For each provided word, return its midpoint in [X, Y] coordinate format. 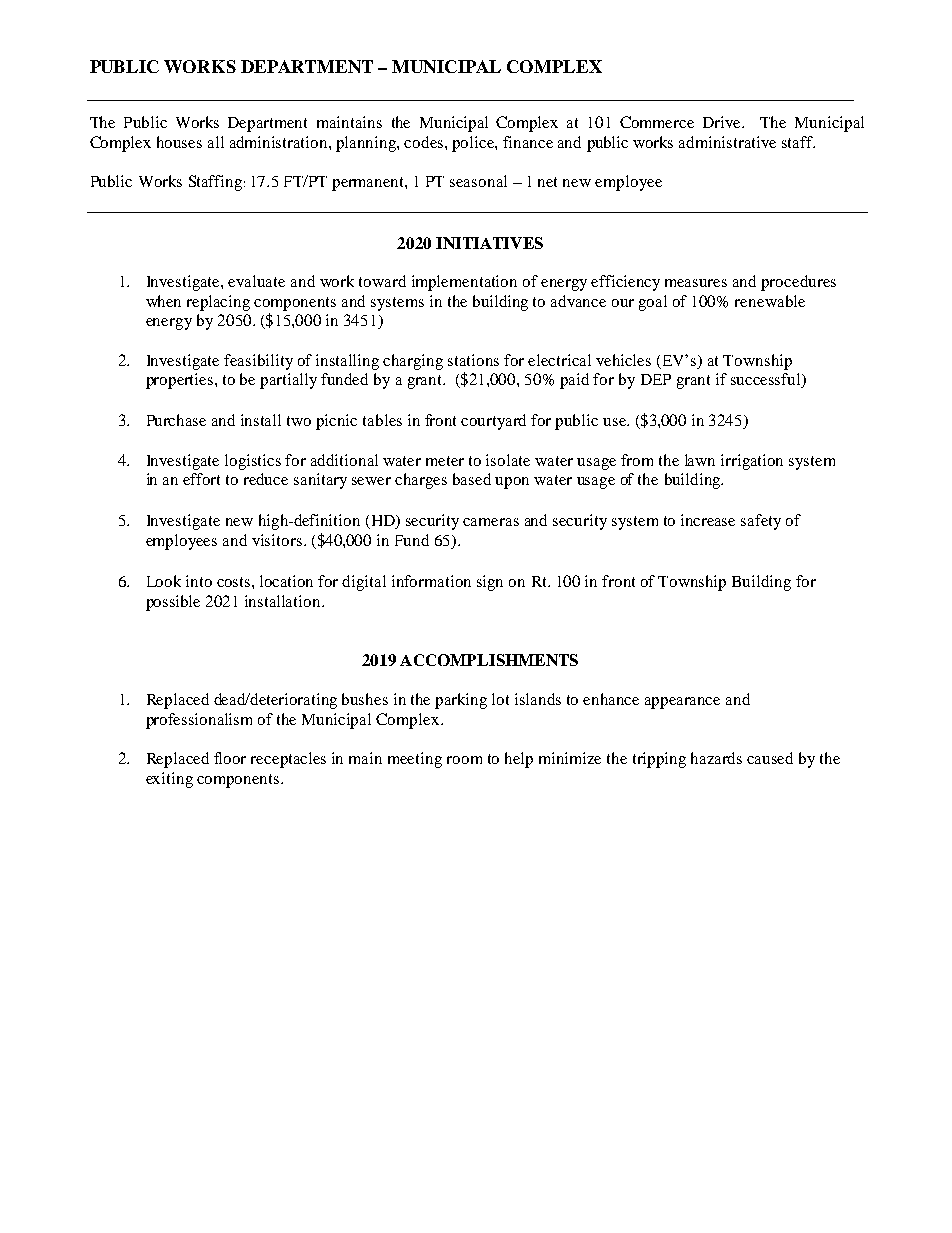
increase [708, 520]
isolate [508, 460]
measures [696, 283]
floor [230, 758]
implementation [464, 283]
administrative [727, 142]
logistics [253, 462]
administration [280, 142]
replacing [218, 303]
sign [490, 583]
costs [235, 582]
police [474, 144]
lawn [700, 460]
